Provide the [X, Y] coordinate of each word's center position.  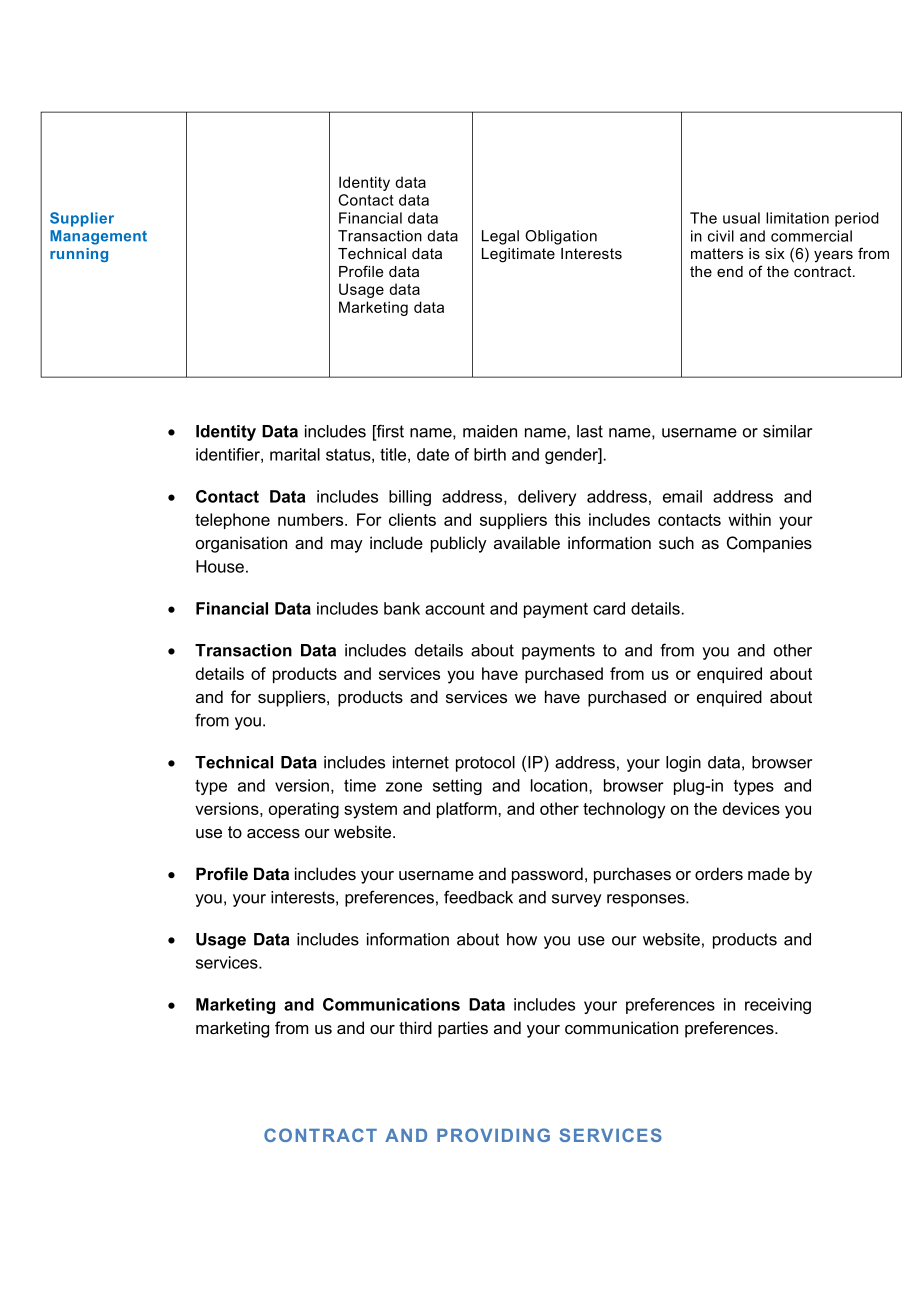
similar [787, 431]
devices [751, 808]
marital [295, 454]
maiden [490, 431]
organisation [241, 544]
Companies [769, 544]
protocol [485, 764]
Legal [500, 237]
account [455, 608]
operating [304, 810]
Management [98, 237]
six [775, 253]
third [415, 1027]
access [273, 834]
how [522, 939]
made [769, 873]
